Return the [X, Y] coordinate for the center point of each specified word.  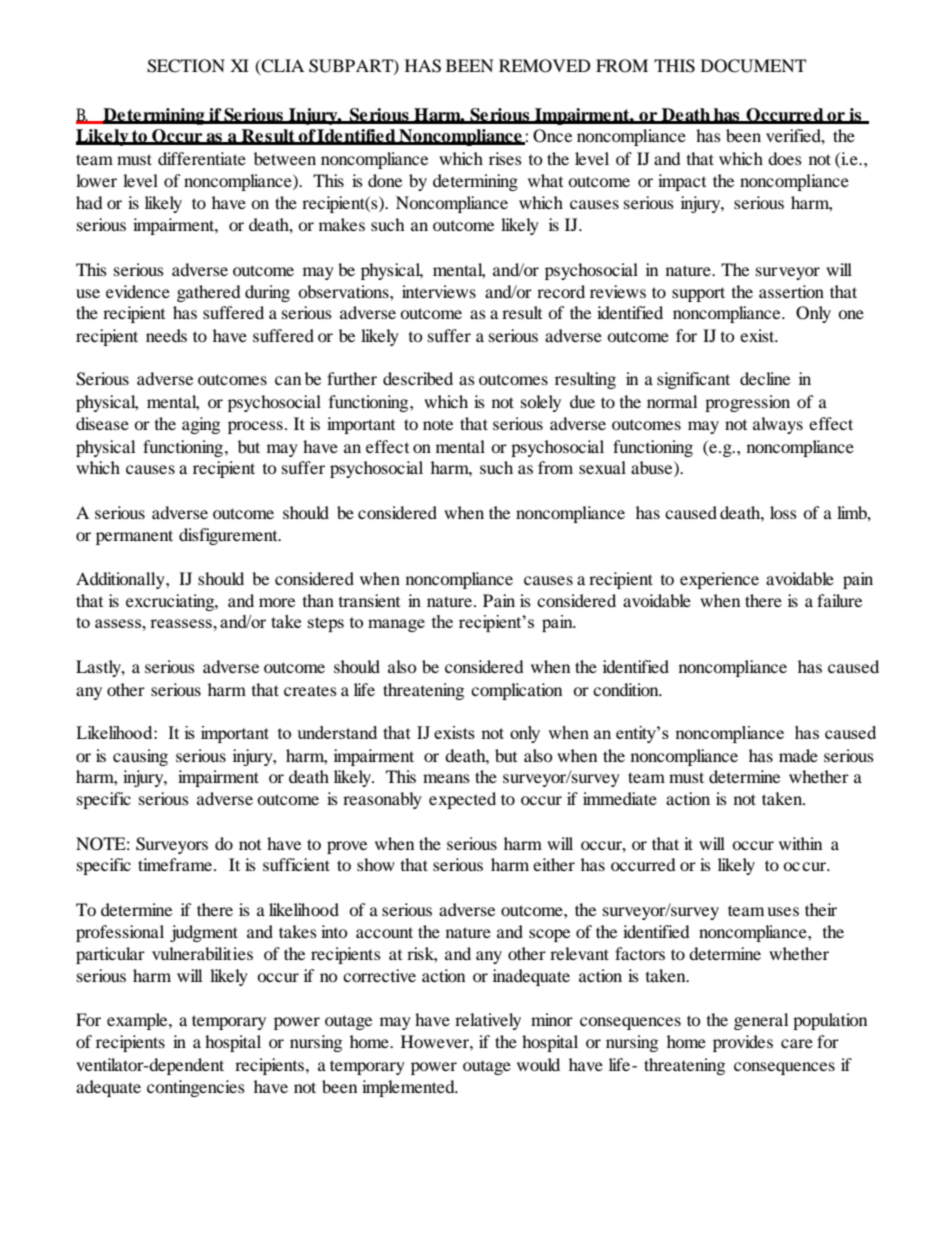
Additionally [121, 580]
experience [719, 580]
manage [396, 625]
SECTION [186, 66]
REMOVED [545, 66]
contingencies [196, 1088]
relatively [488, 1021]
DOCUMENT [753, 66]
